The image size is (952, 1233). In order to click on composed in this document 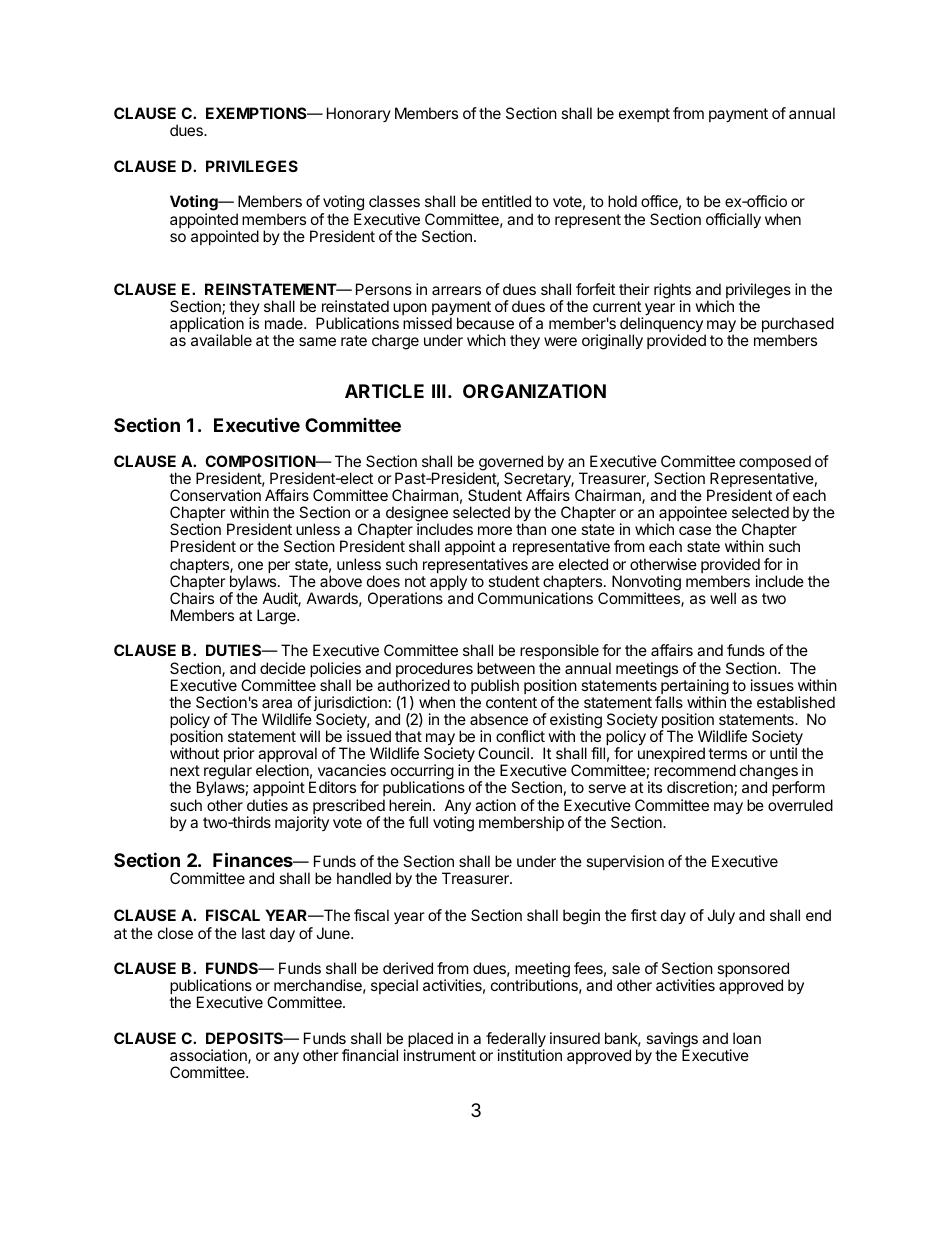, I will do `click(775, 464)`.
